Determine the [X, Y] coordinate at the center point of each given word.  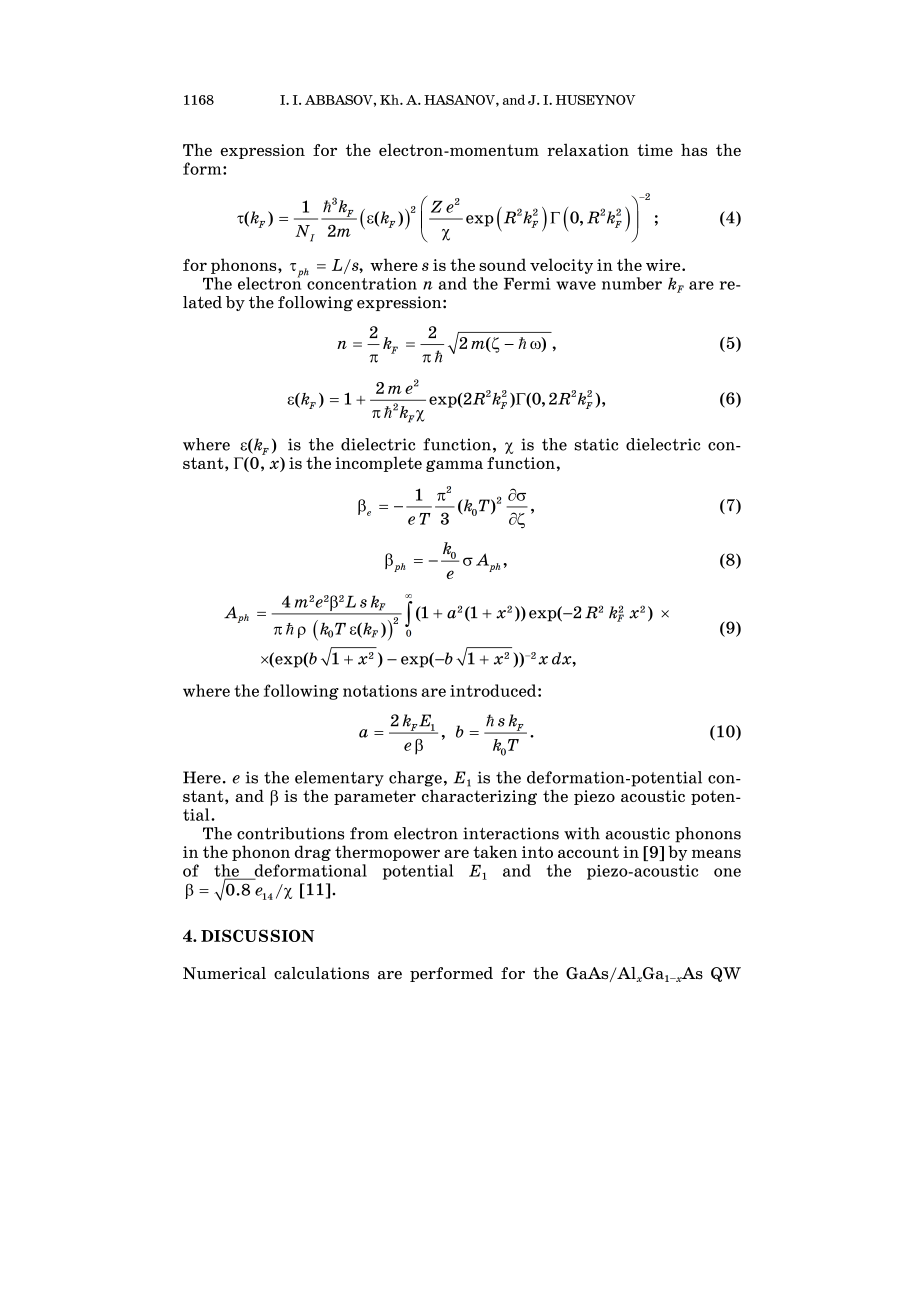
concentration [362, 284]
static [596, 444]
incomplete [378, 464]
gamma [454, 466]
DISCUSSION [257, 935]
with [582, 833]
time [655, 150]
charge [415, 779]
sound [502, 264]
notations [380, 691]
